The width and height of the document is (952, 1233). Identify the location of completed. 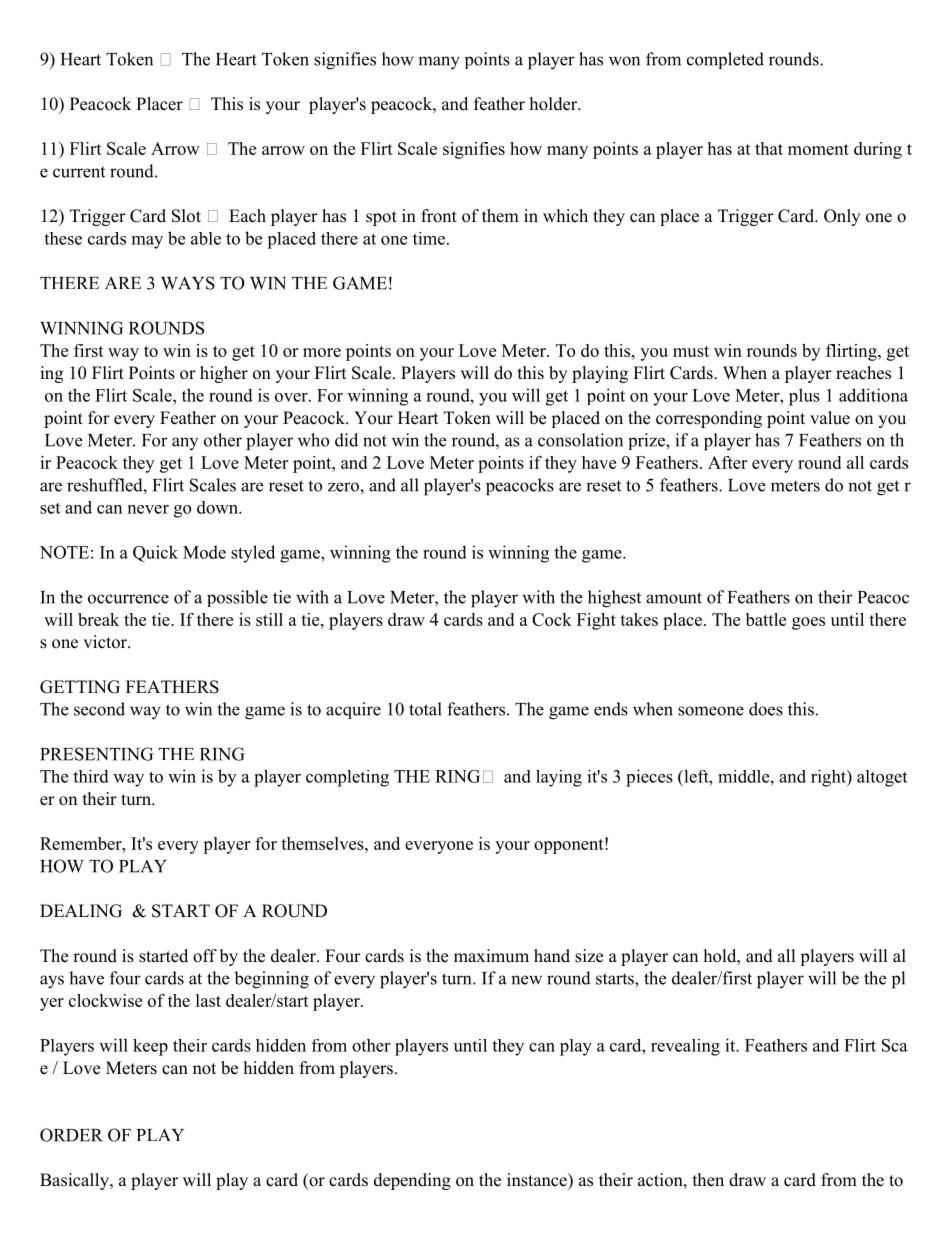
(725, 60).
